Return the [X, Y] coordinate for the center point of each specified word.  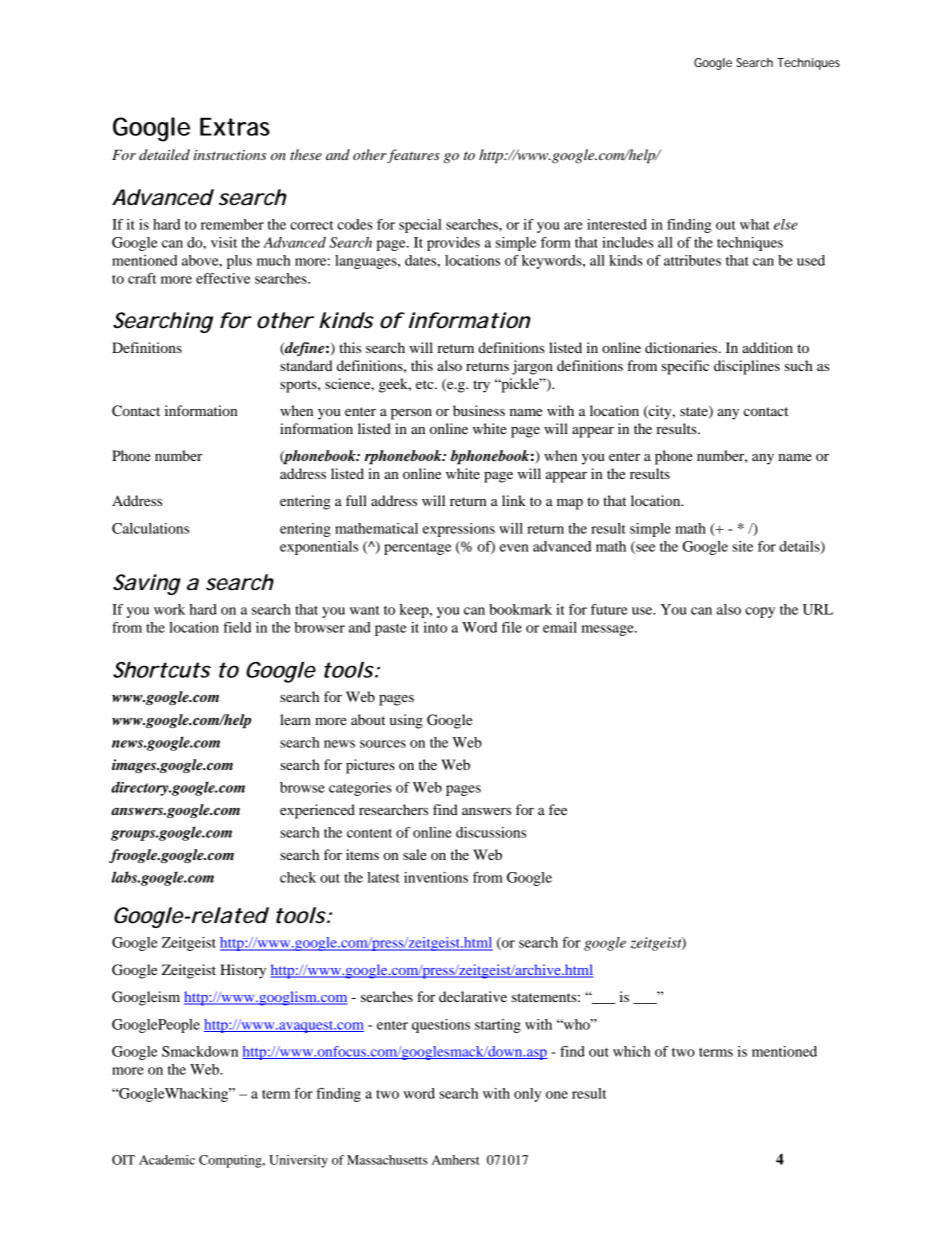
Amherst [455, 1160]
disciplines [747, 367]
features [413, 156]
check [298, 877]
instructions [230, 155]
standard [306, 365]
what [755, 224]
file [512, 627]
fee [558, 809]
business [479, 410]
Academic [167, 1160]
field [237, 627]
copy [760, 612]
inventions [436, 877]
